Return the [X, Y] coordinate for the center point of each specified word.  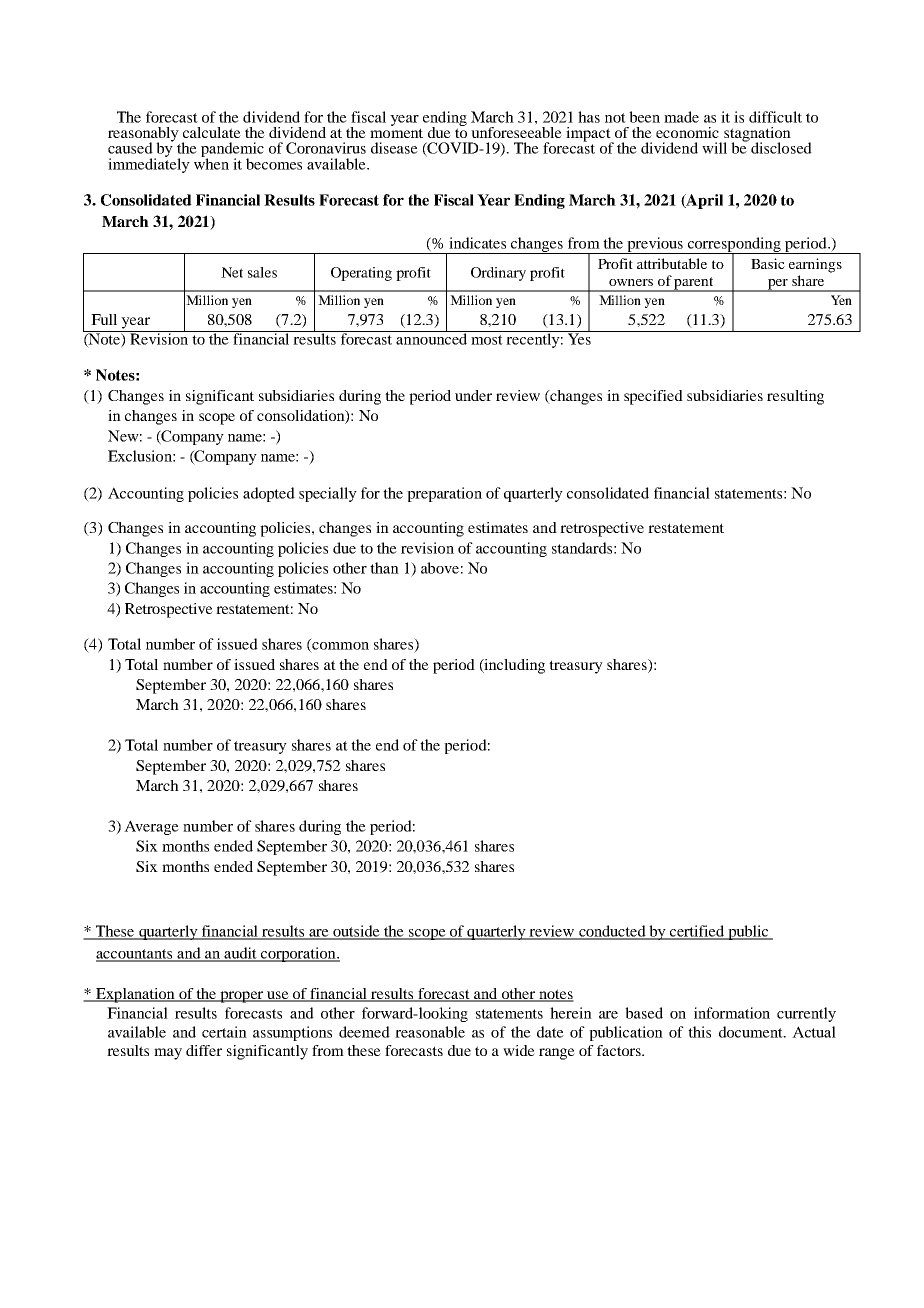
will [714, 148]
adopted [269, 494]
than [384, 568]
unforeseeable [516, 131]
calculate [212, 132]
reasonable [430, 1032]
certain [224, 1032]
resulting [795, 397]
